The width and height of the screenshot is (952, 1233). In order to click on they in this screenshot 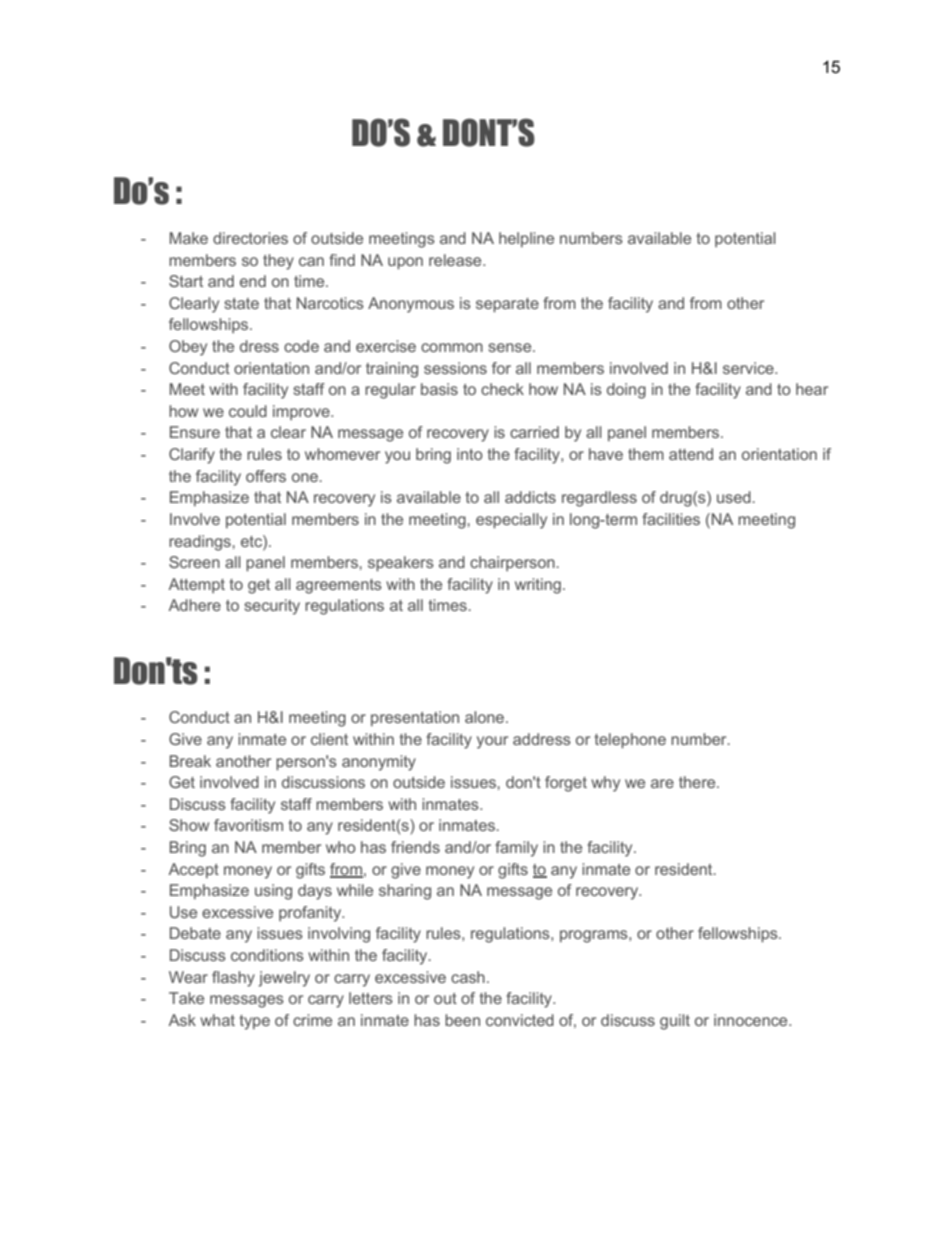, I will do `click(278, 262)`.
